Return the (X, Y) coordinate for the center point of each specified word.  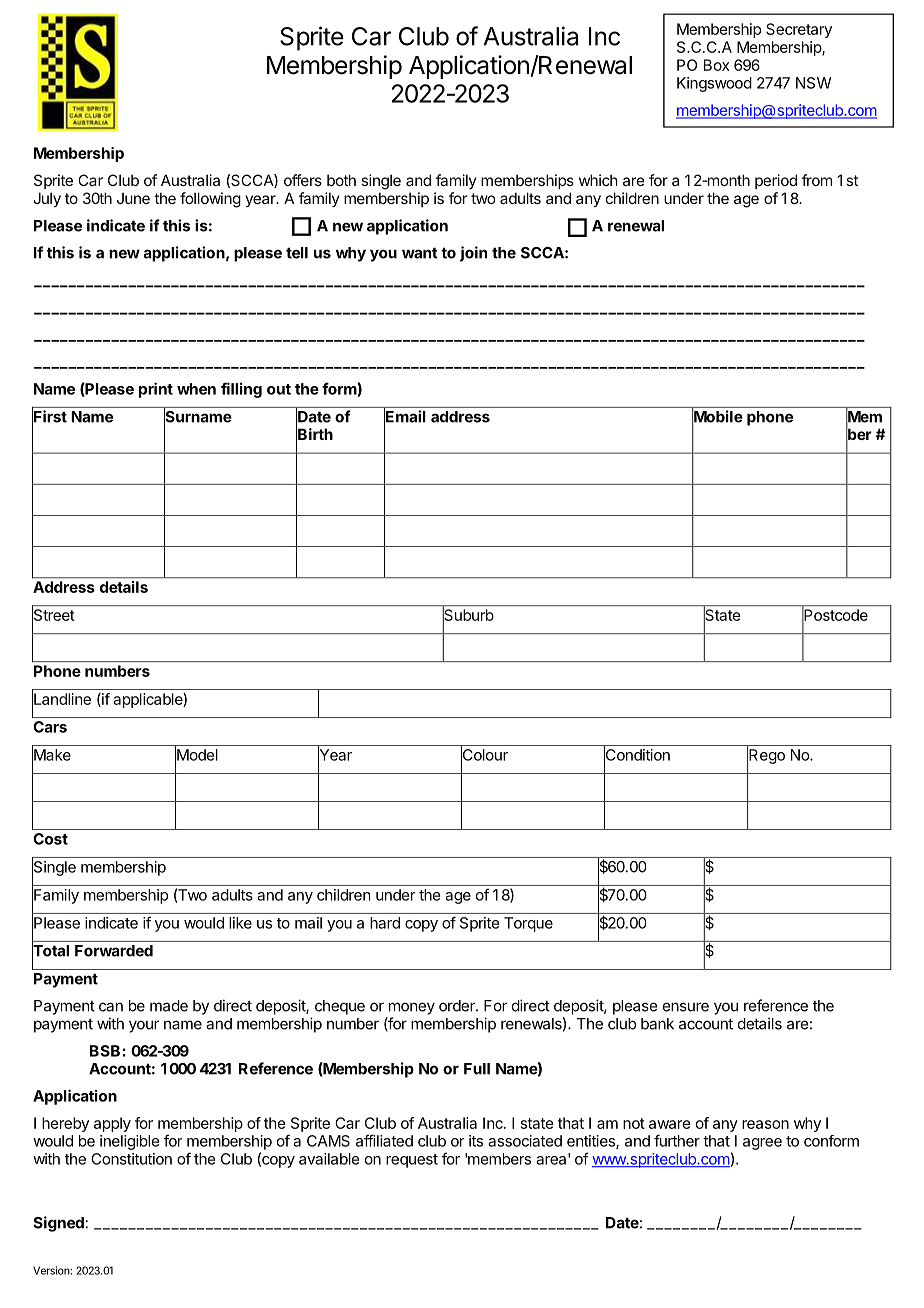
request (412, 1161)
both (341, 180)
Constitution (131, 1159)
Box (716, 65)
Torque (528, 924)
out (279, 389)
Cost (50, 839)
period (776, 181)
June (133, 198)
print (156, 390)
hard (385, 923)
